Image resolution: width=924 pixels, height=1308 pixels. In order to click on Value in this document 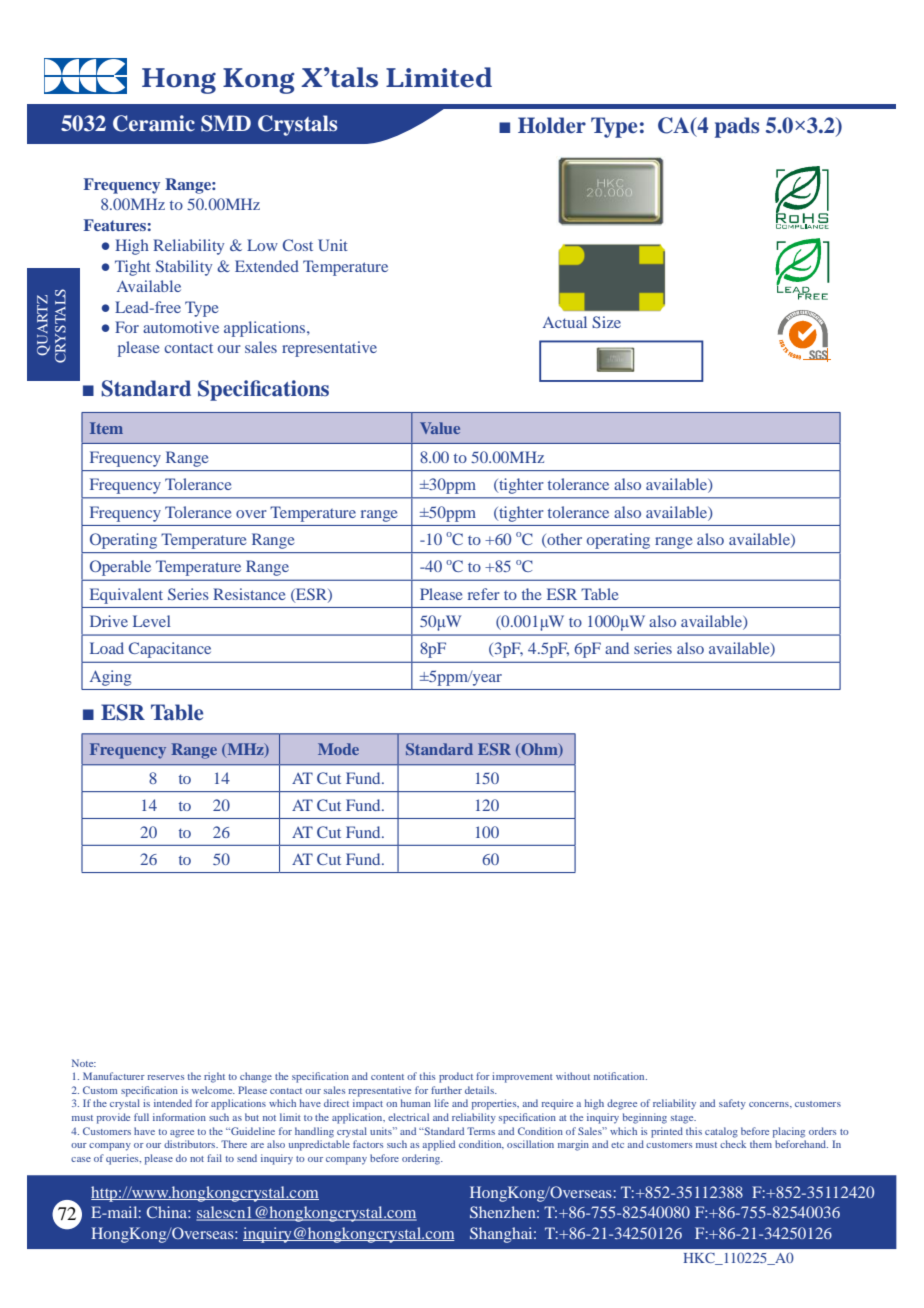, I will do `click(440, 428)`.
